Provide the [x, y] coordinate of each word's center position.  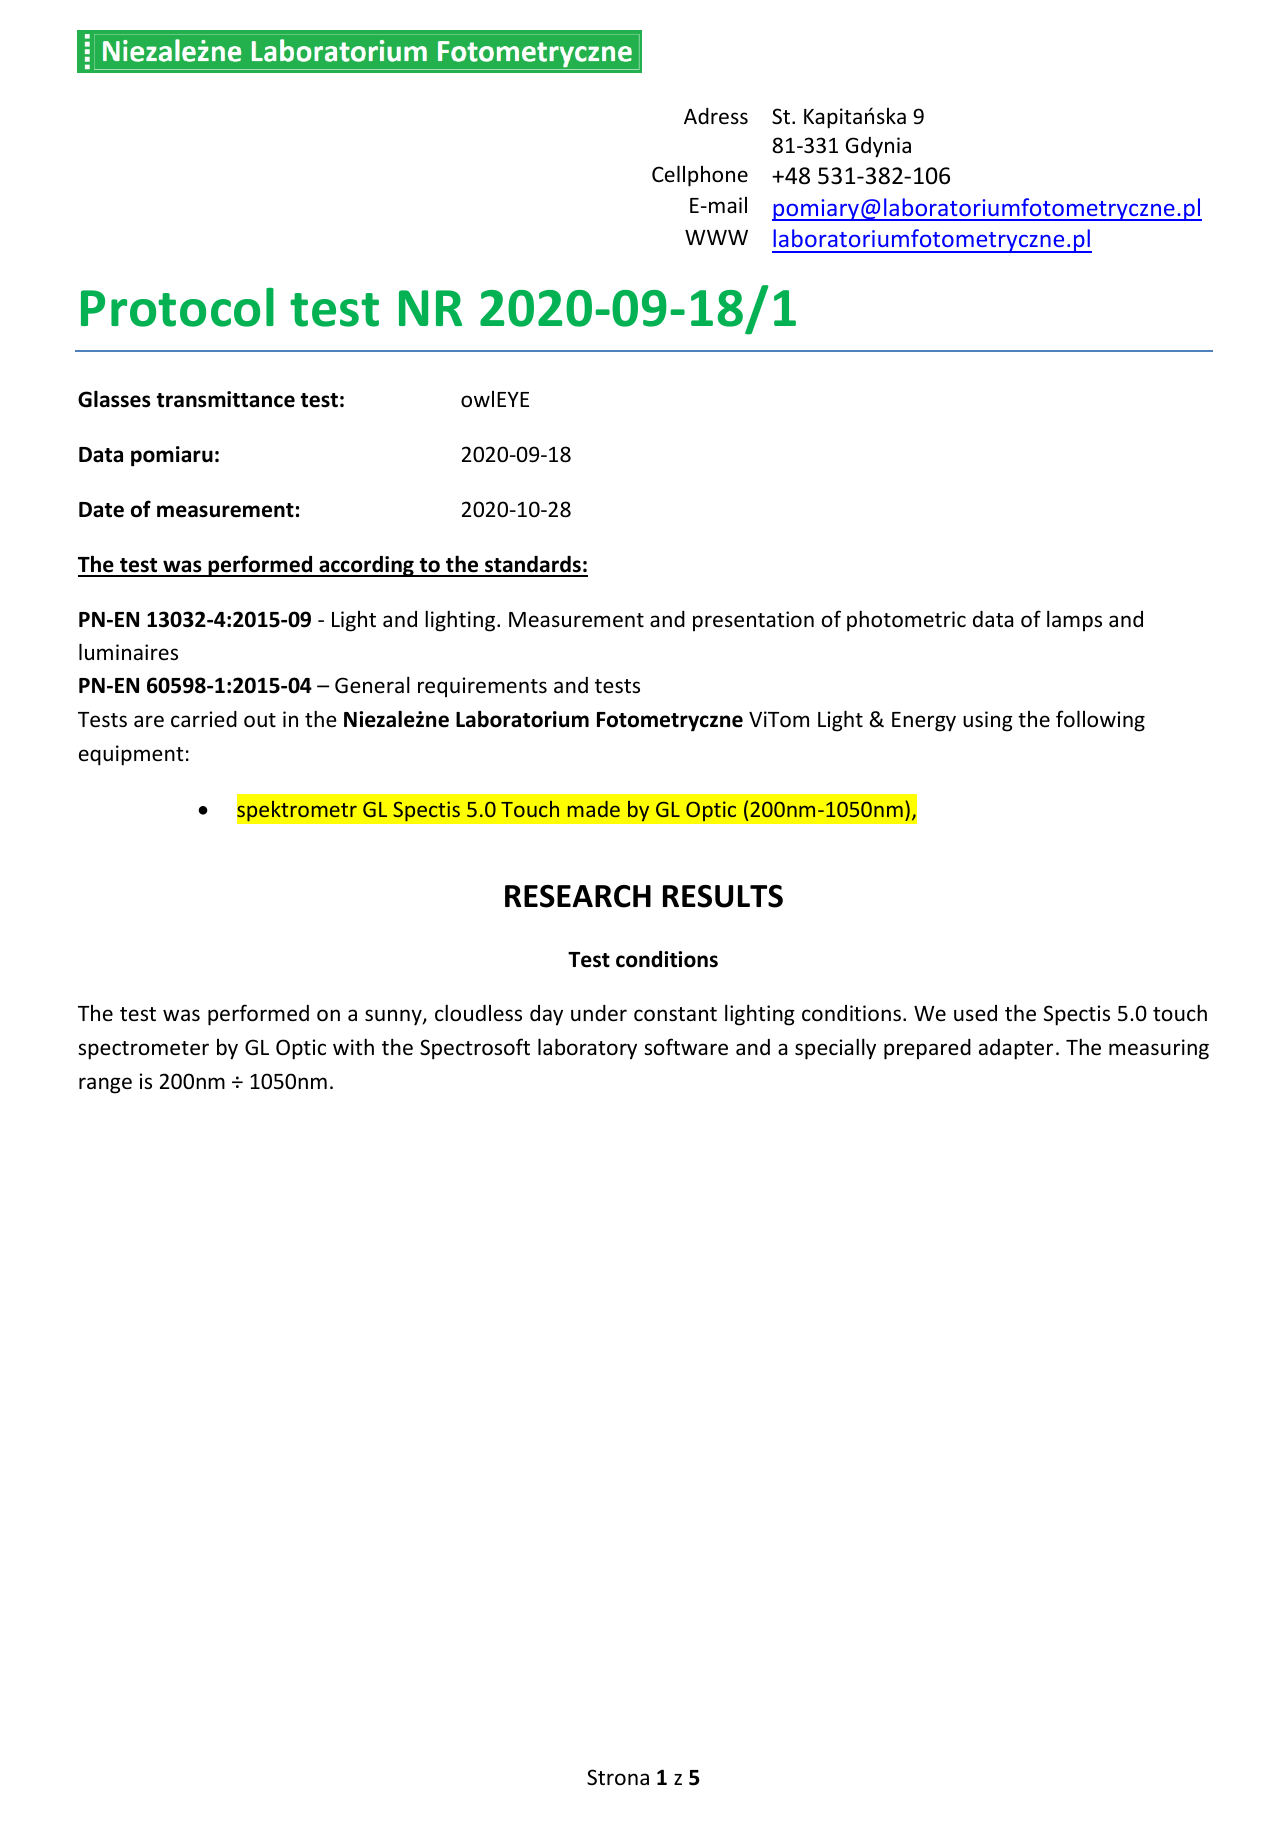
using [988, 721]
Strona [618, 1777]
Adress [716, 116]
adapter [1016, 1049]
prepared [927, 1049]
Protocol [177, 307]
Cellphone [700, 176]
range [105, 1085]
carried [204, 719]
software [686, 1047]
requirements [482, 687]
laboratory [587, 1049]
